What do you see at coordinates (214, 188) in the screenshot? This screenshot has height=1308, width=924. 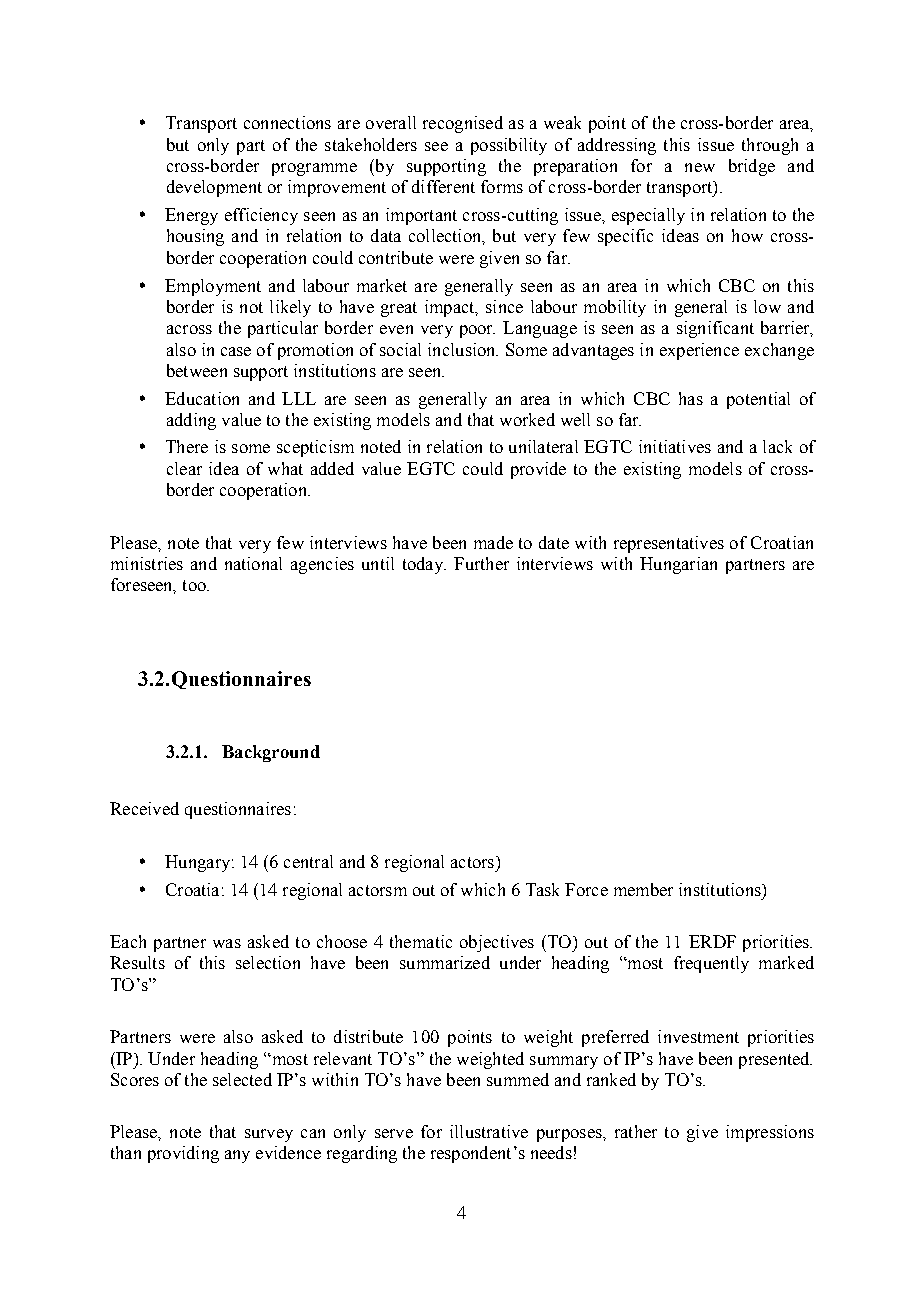 I see `development` at bounding box center [214, 188].
